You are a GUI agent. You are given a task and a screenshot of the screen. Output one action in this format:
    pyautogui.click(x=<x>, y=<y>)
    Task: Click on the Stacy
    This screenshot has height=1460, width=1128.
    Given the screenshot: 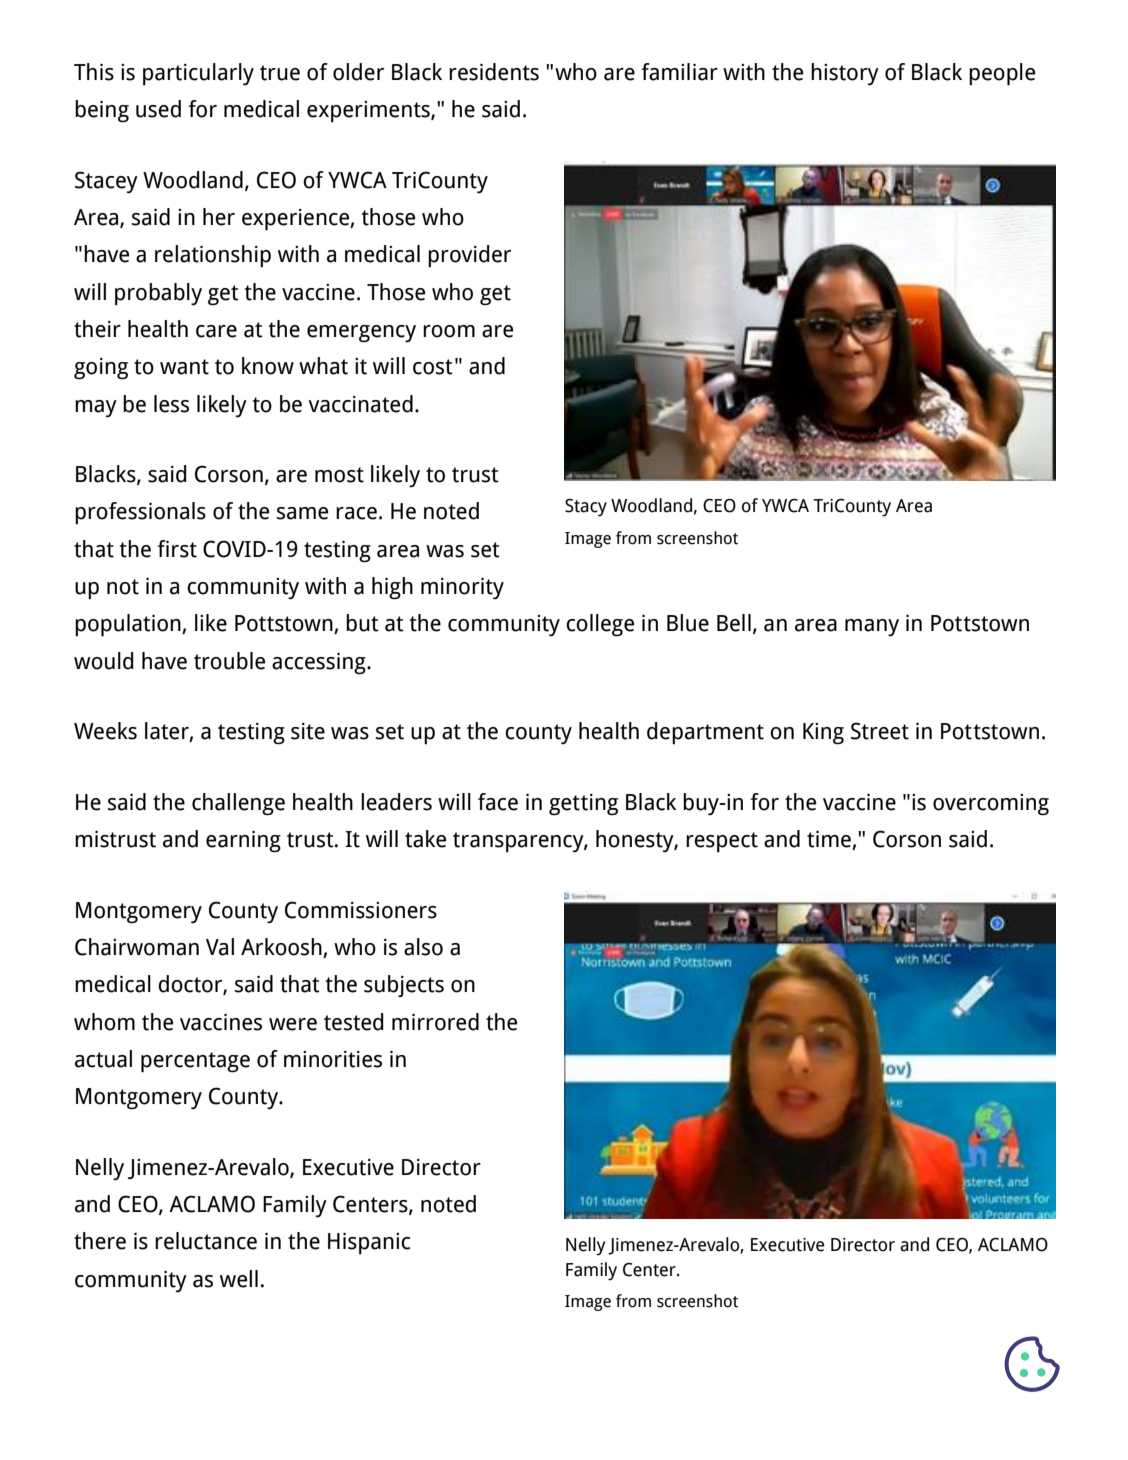 What is the action you would take?
    pyautogui.click(x=586, y=507)
